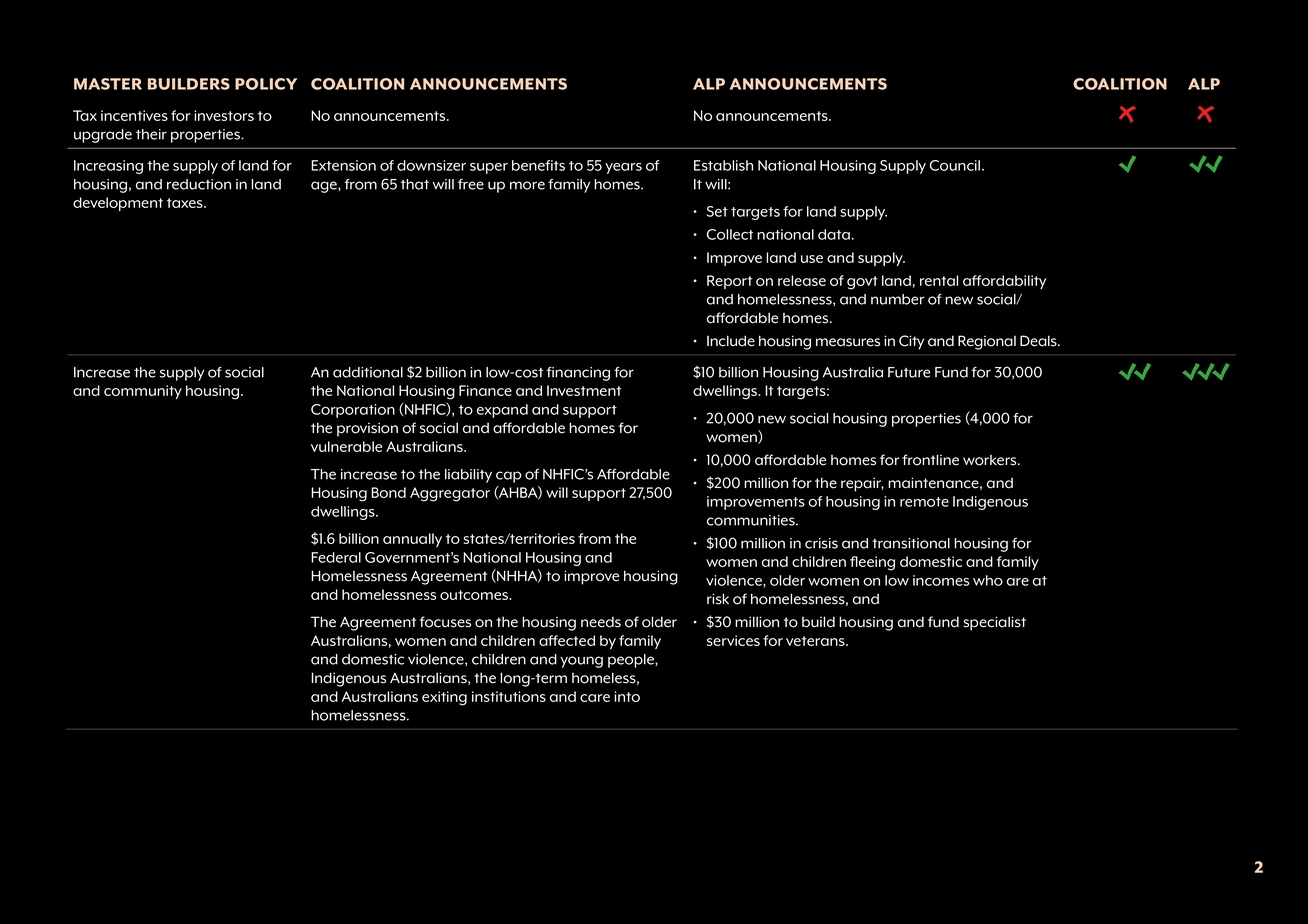 The height and width of the image is (924, 1308). I want to click on Council, so click(955, 165).
